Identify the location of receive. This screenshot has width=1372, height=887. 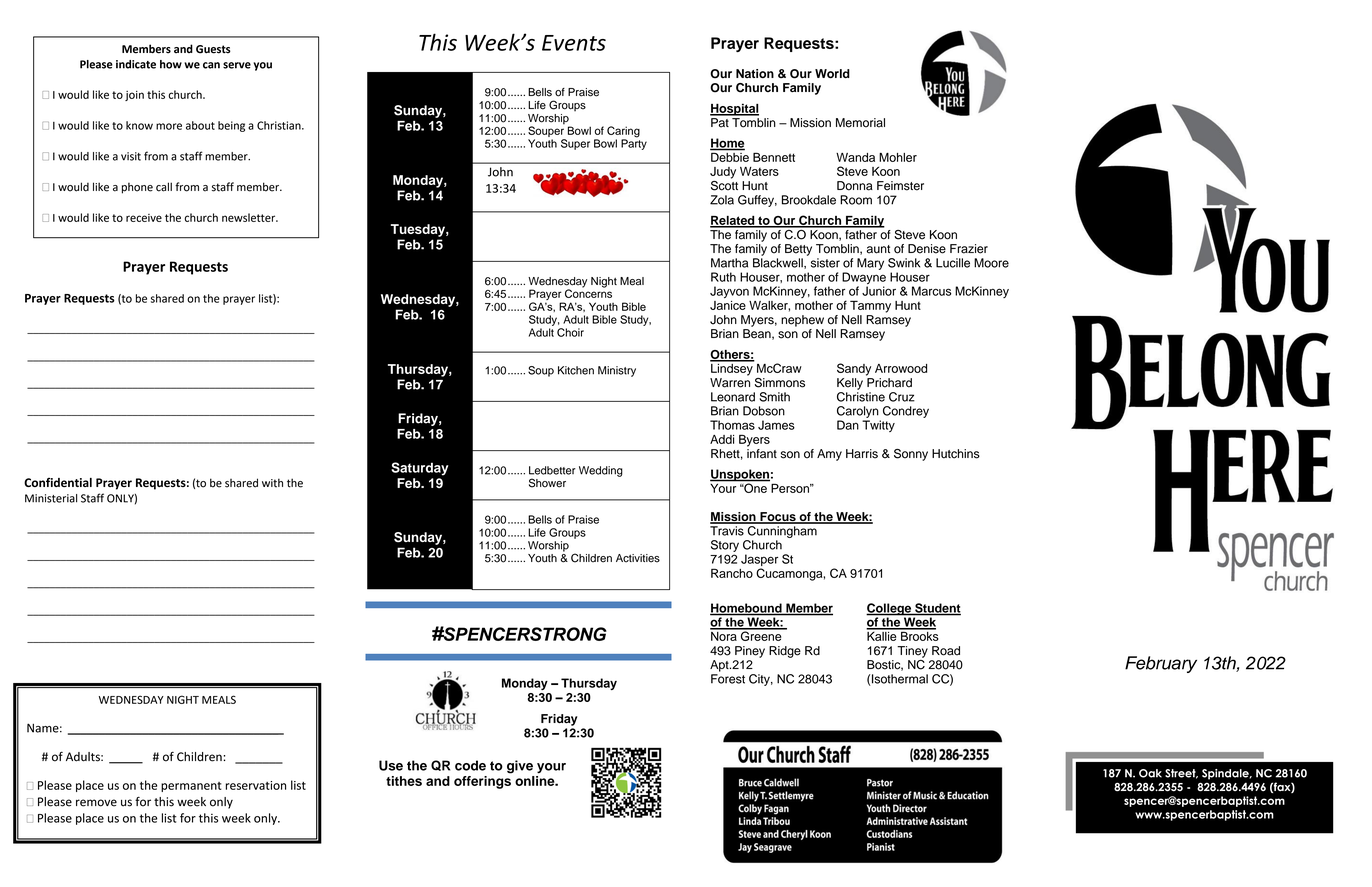
(144, 218).
